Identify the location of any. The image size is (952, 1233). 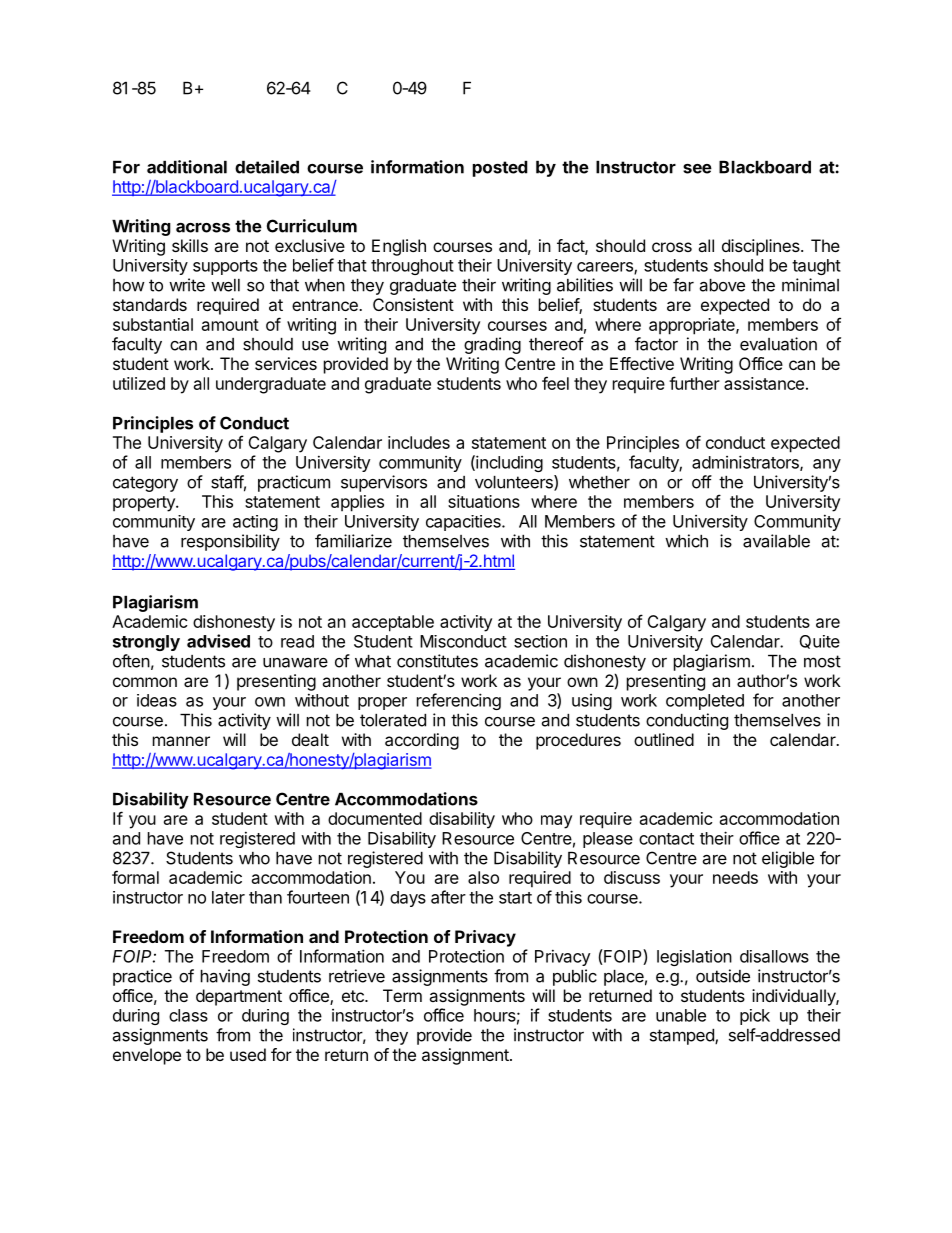
(827, 465).
